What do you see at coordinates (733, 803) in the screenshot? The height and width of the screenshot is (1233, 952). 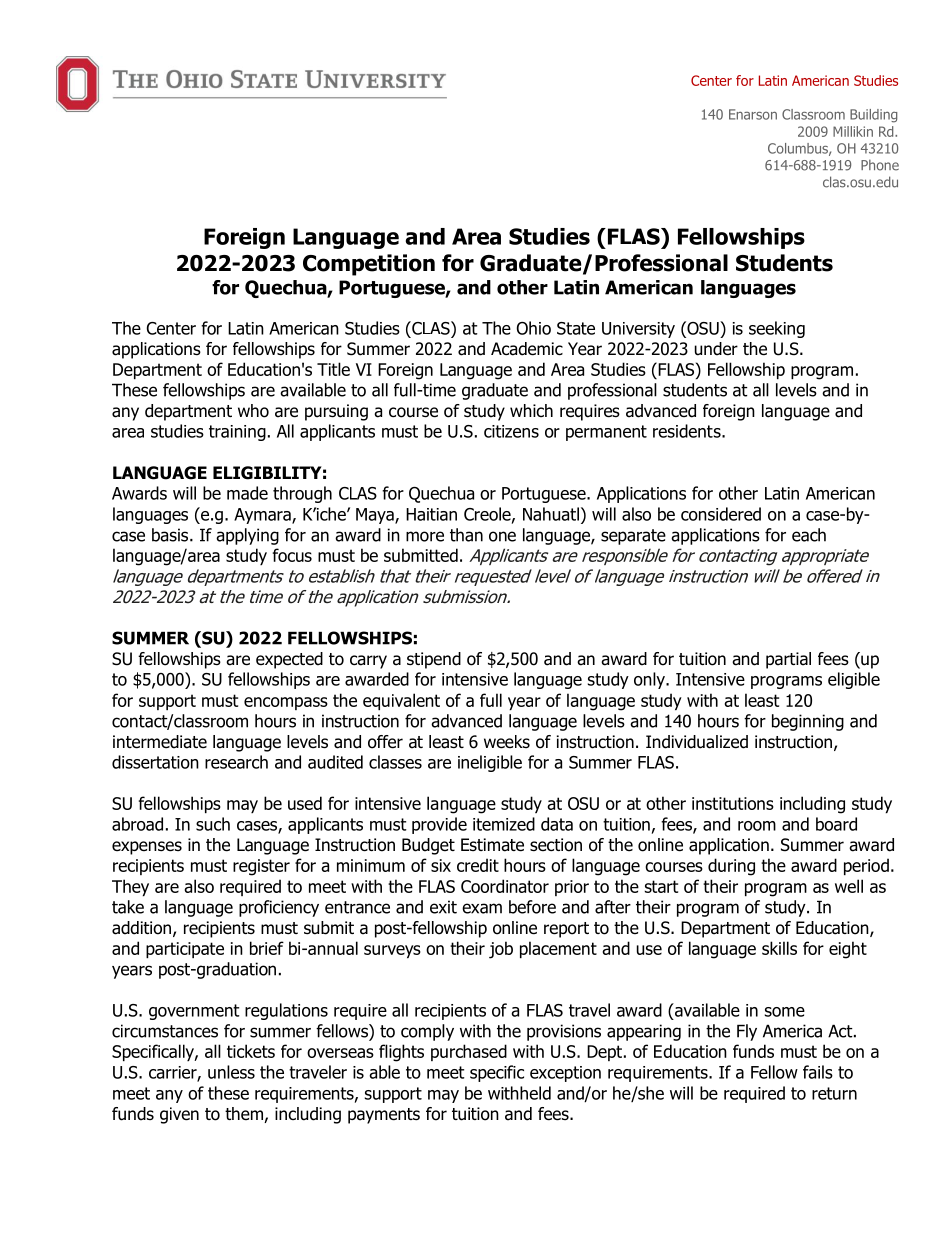 I see `institutions` at bounding box center [733, 803].
